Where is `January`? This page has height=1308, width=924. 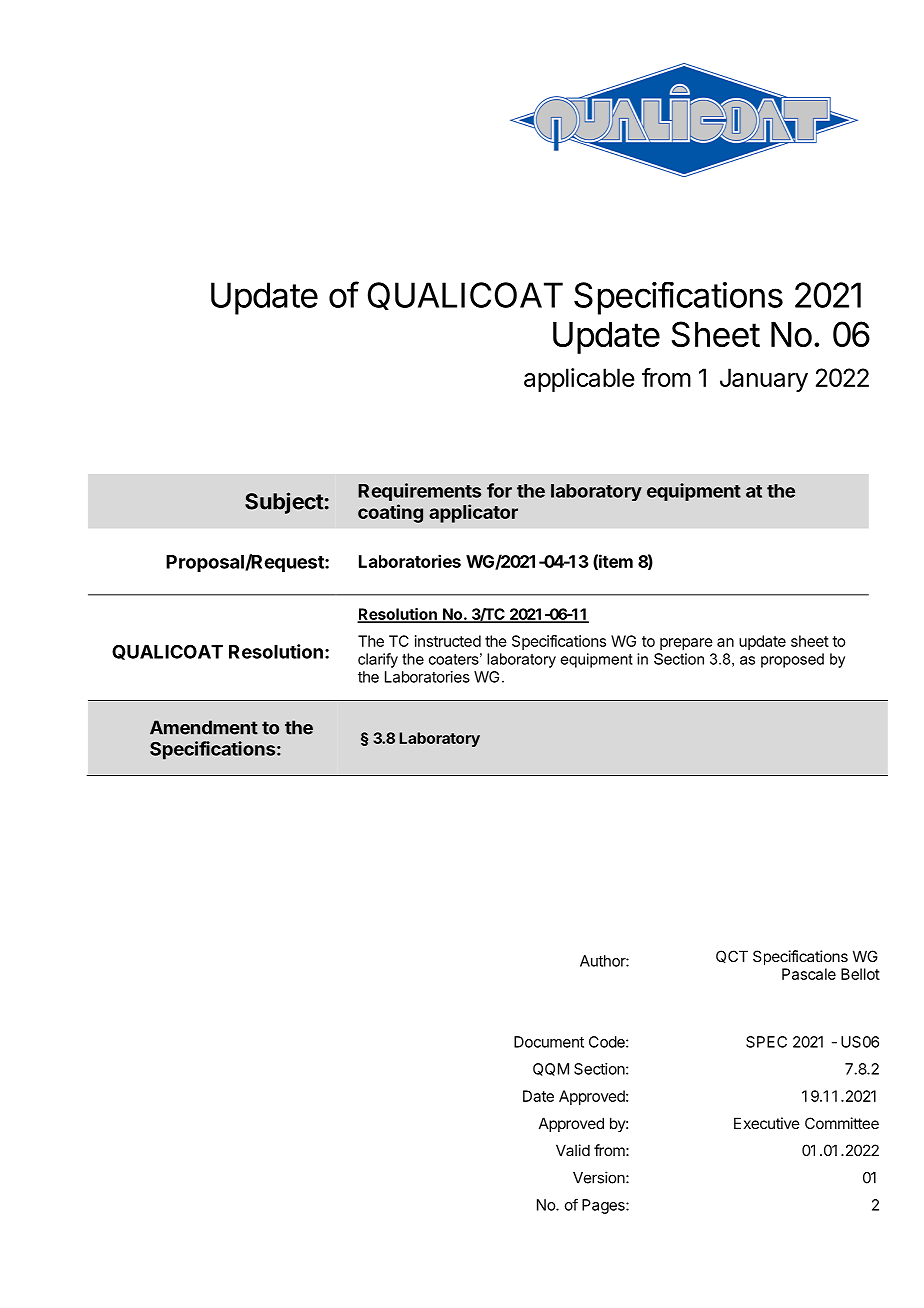
January is located at coordinates (764, 380).
